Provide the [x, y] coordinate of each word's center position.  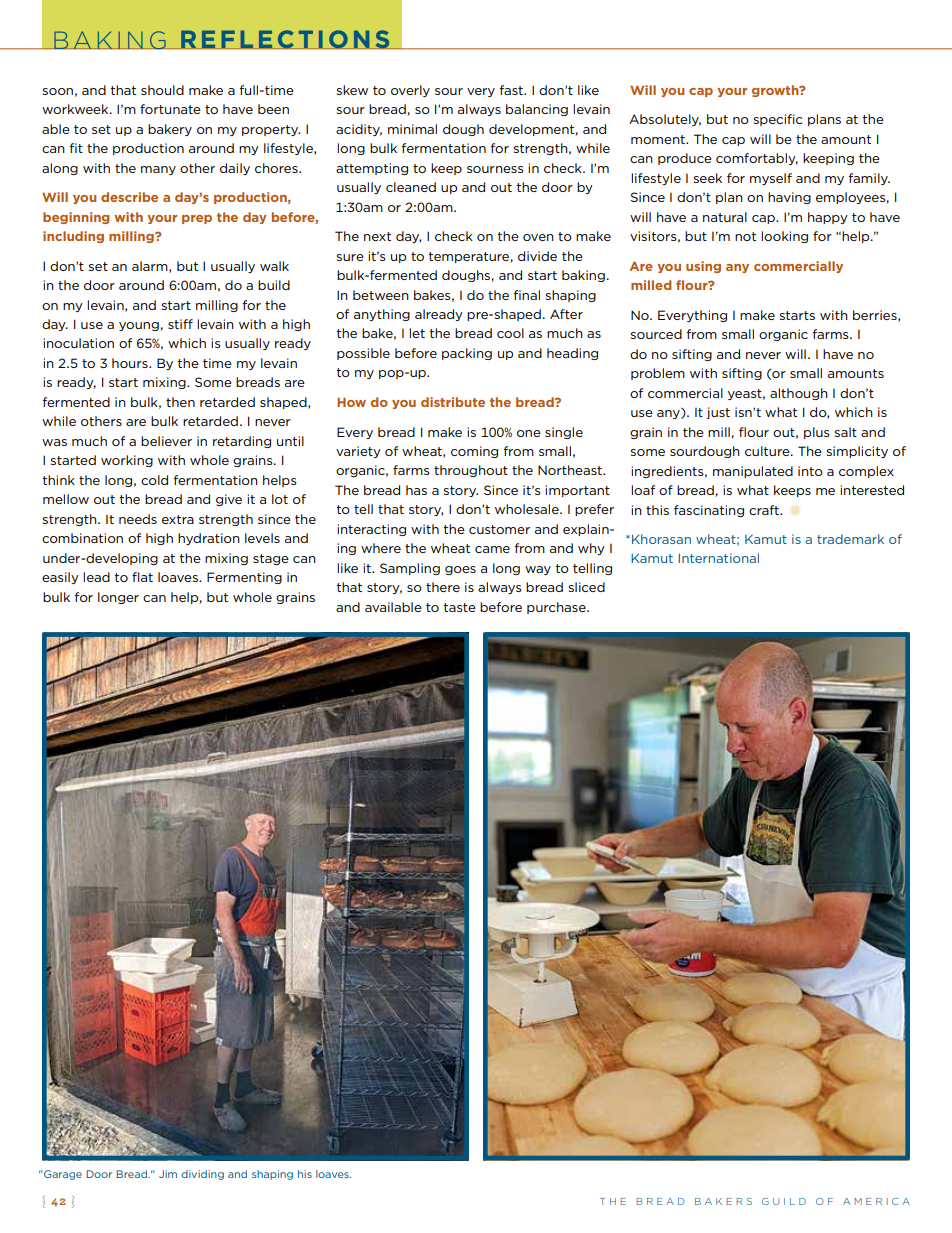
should [162, 90]
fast [512, 90]
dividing [202, 1175]
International [719, 558]
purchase [557, 608]
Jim [168, 1174]
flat [142, 577]
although [799, 394]
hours [131, 363]
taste [460, 607]
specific [778, 120]
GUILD [784, 1201]
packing [467, 354]
